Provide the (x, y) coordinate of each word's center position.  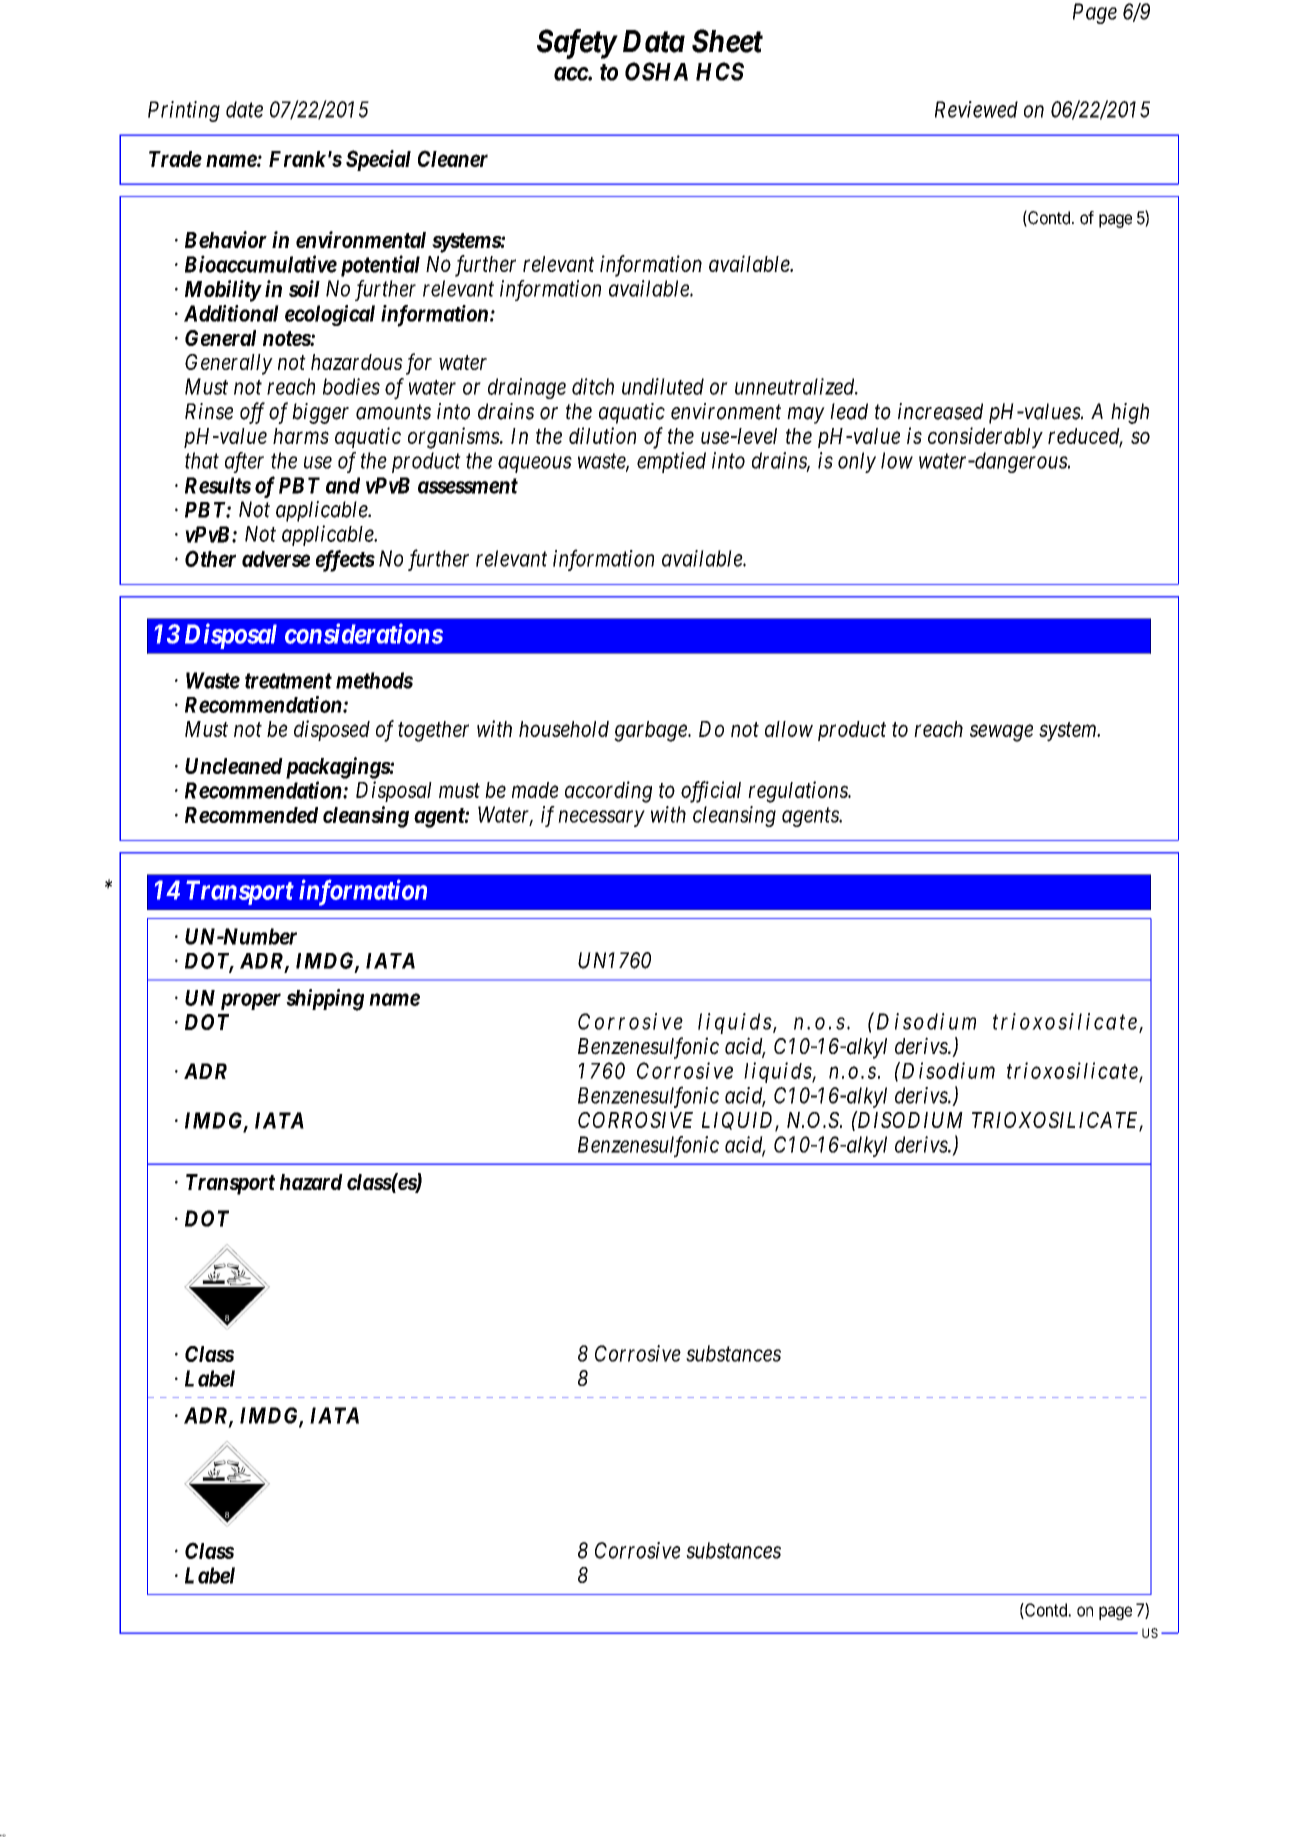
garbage (651, 731)
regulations (799, 792)
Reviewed (976, 109)
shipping (325, 1000)
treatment (288, 681)
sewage (1001, 733)
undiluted (663, 386)
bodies (351, 386)
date (244, 109)
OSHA (656, 71)
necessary (601, 818)
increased (940, 411)
